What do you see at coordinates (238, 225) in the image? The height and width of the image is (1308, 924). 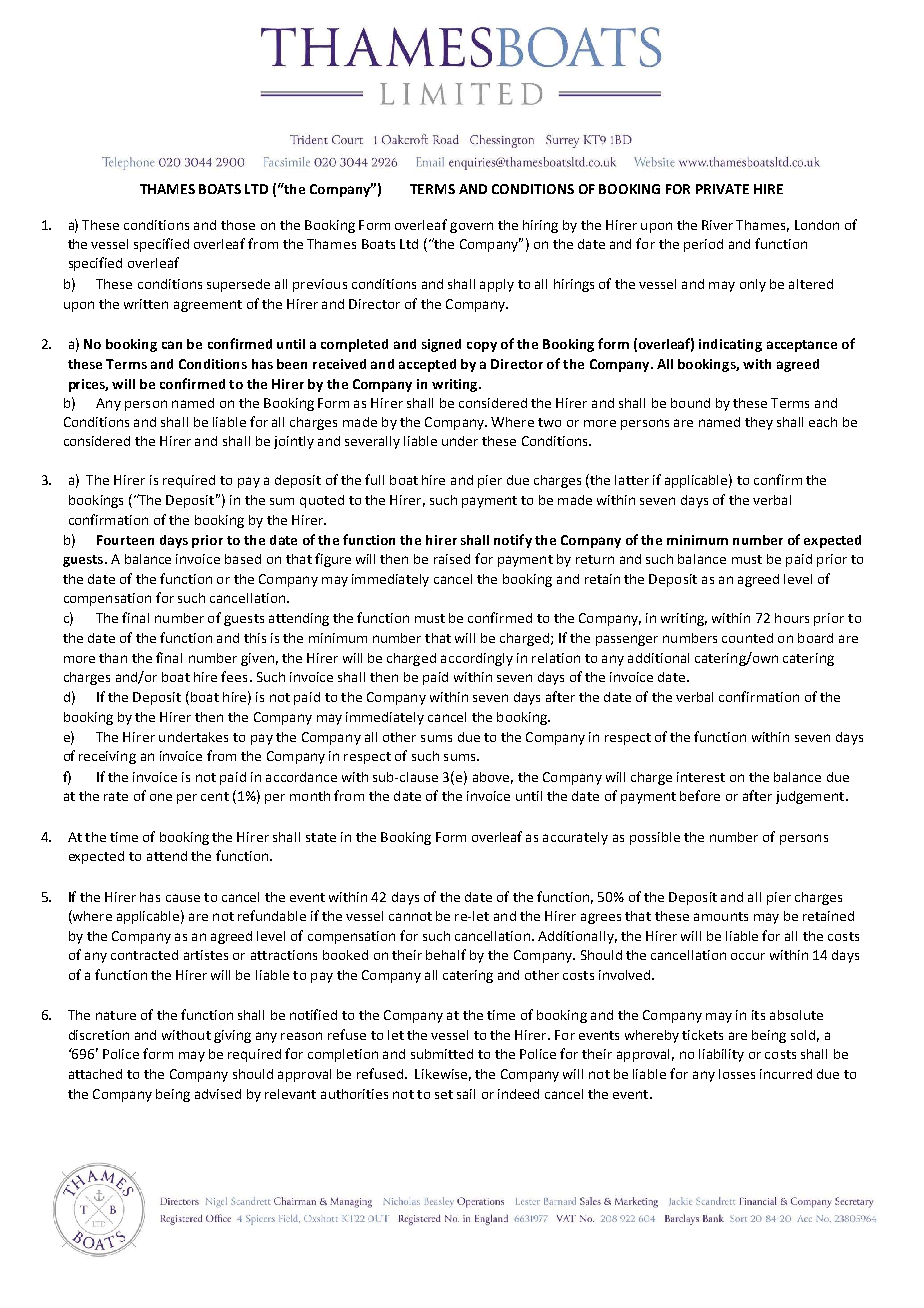 I see `those` at bounding box center [238, 225].
